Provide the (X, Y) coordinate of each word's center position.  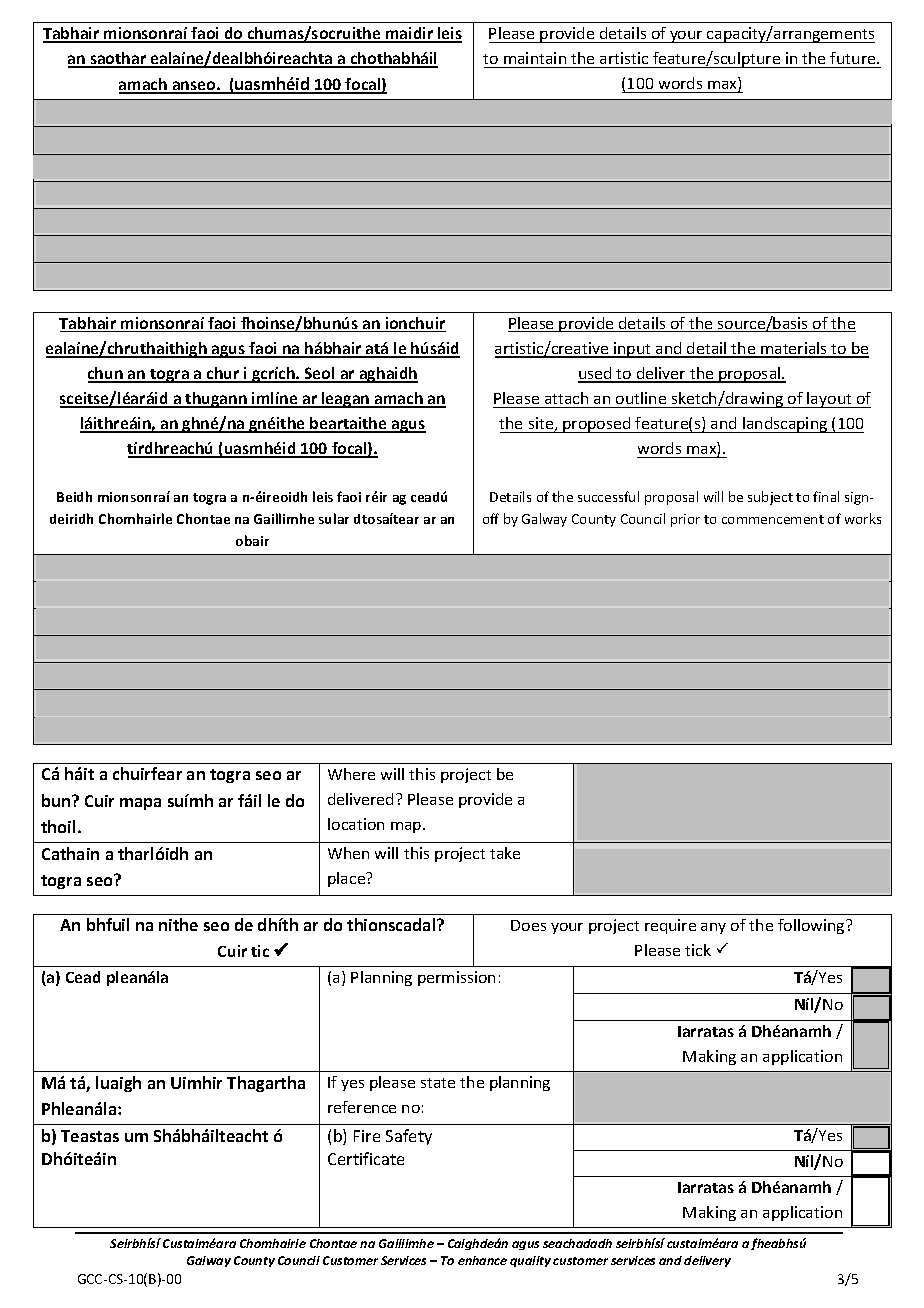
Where (351, 774)
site (542, 424)
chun (106, 374)
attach (566, 398)
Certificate (366, 1158)
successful (608, 496)
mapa (140, 804)
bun (57, 800)
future (854, 58)
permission (456, 978)
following (812, 926)
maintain (535, 58)
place (348, 879)
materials (794, 349)
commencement (773, 519)
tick (698, 950)
